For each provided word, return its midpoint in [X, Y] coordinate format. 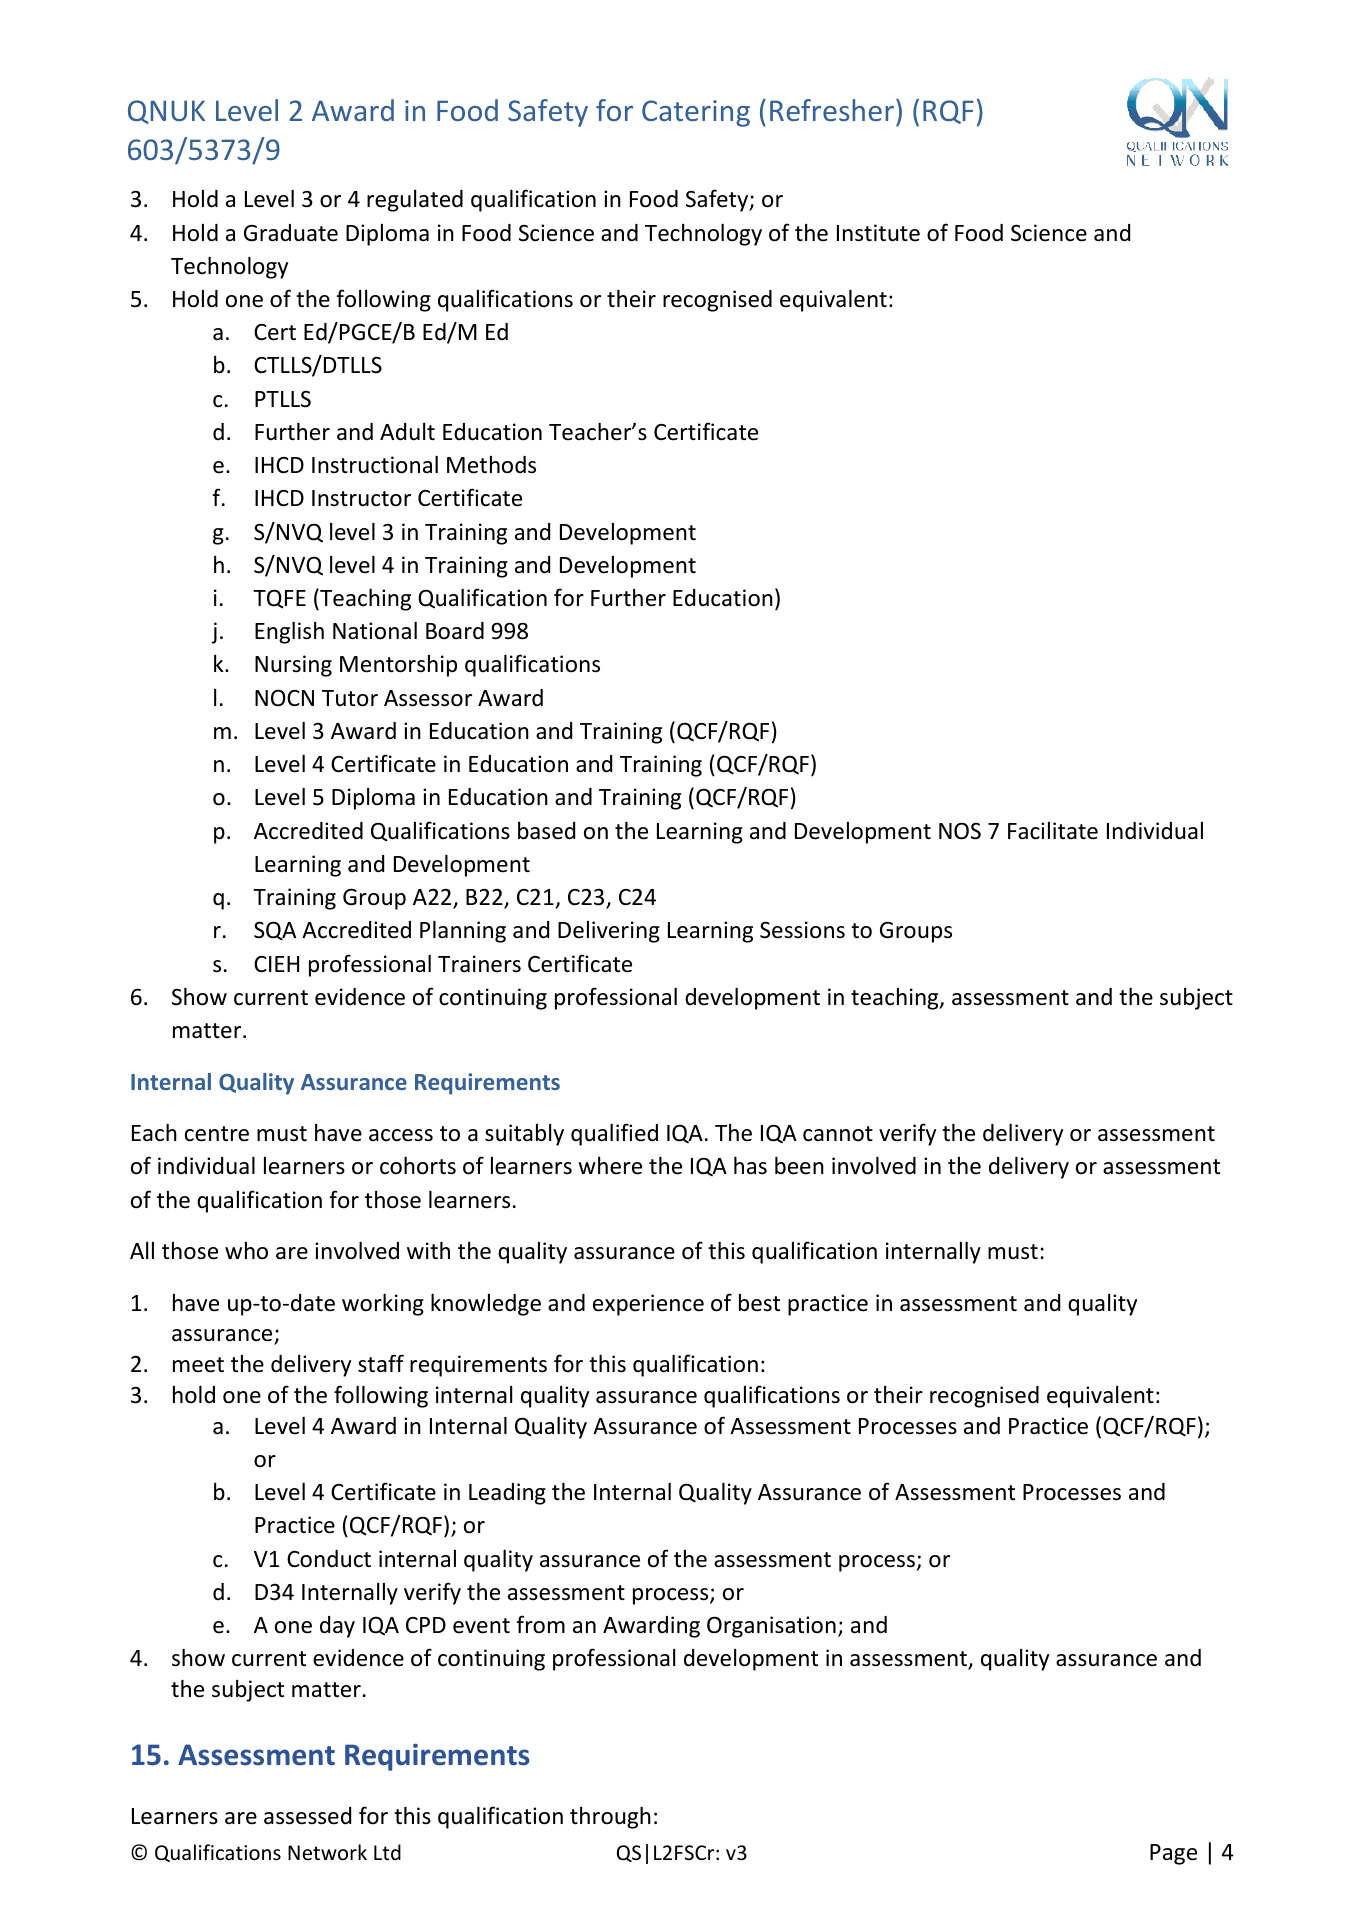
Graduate [291, 233]
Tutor [350, 698]
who [246, 1251]
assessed [307, 1816]
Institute [878, 233]
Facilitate [1053, 831]
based [546, 831]
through [610, 1818]
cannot [838, 1134]
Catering [696, 113]
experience [648, 1305]
